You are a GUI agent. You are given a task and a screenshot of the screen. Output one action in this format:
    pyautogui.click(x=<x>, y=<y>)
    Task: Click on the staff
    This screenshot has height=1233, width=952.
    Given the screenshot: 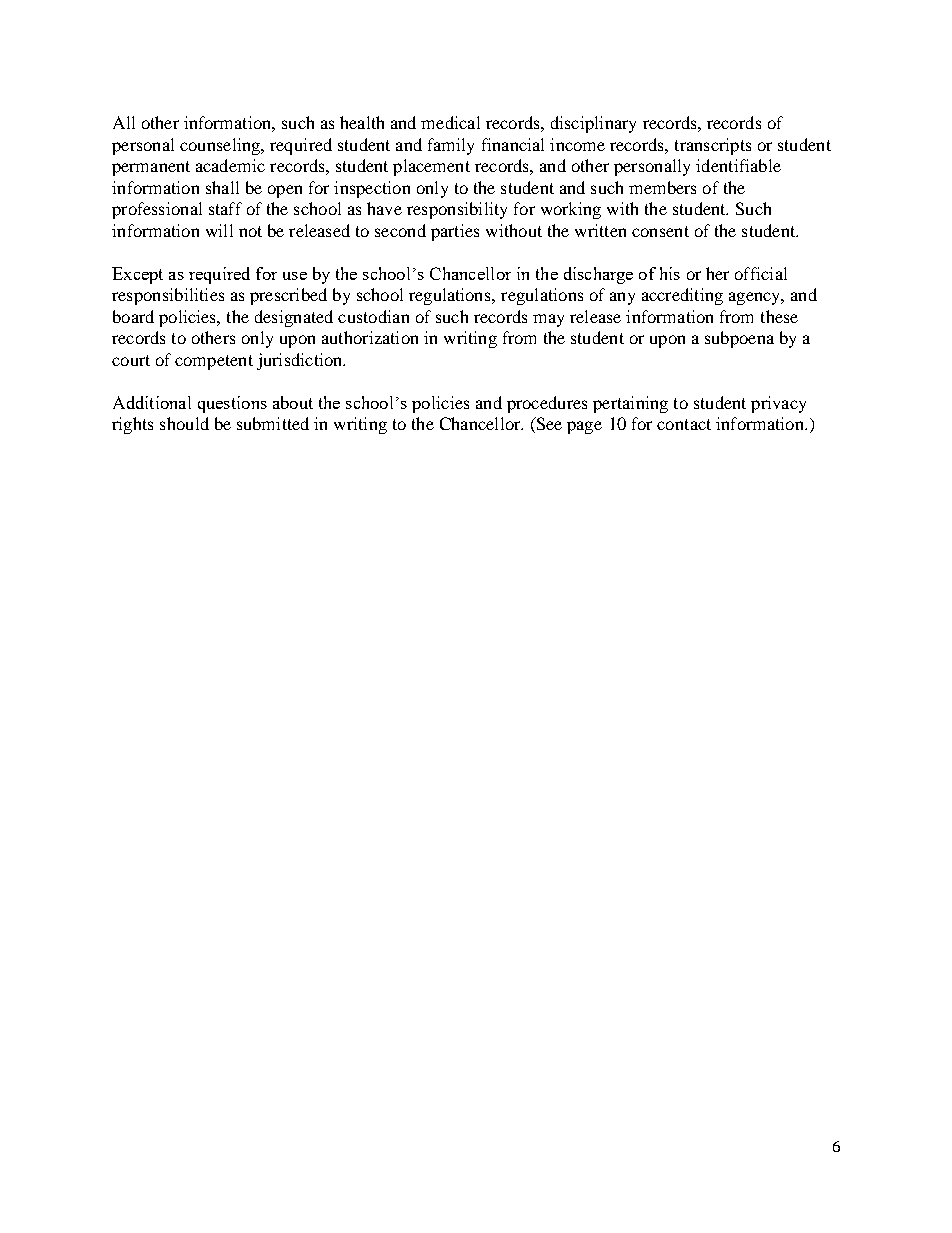 What is the action you would take?
    pyautogui.click(x=225, y=208)
